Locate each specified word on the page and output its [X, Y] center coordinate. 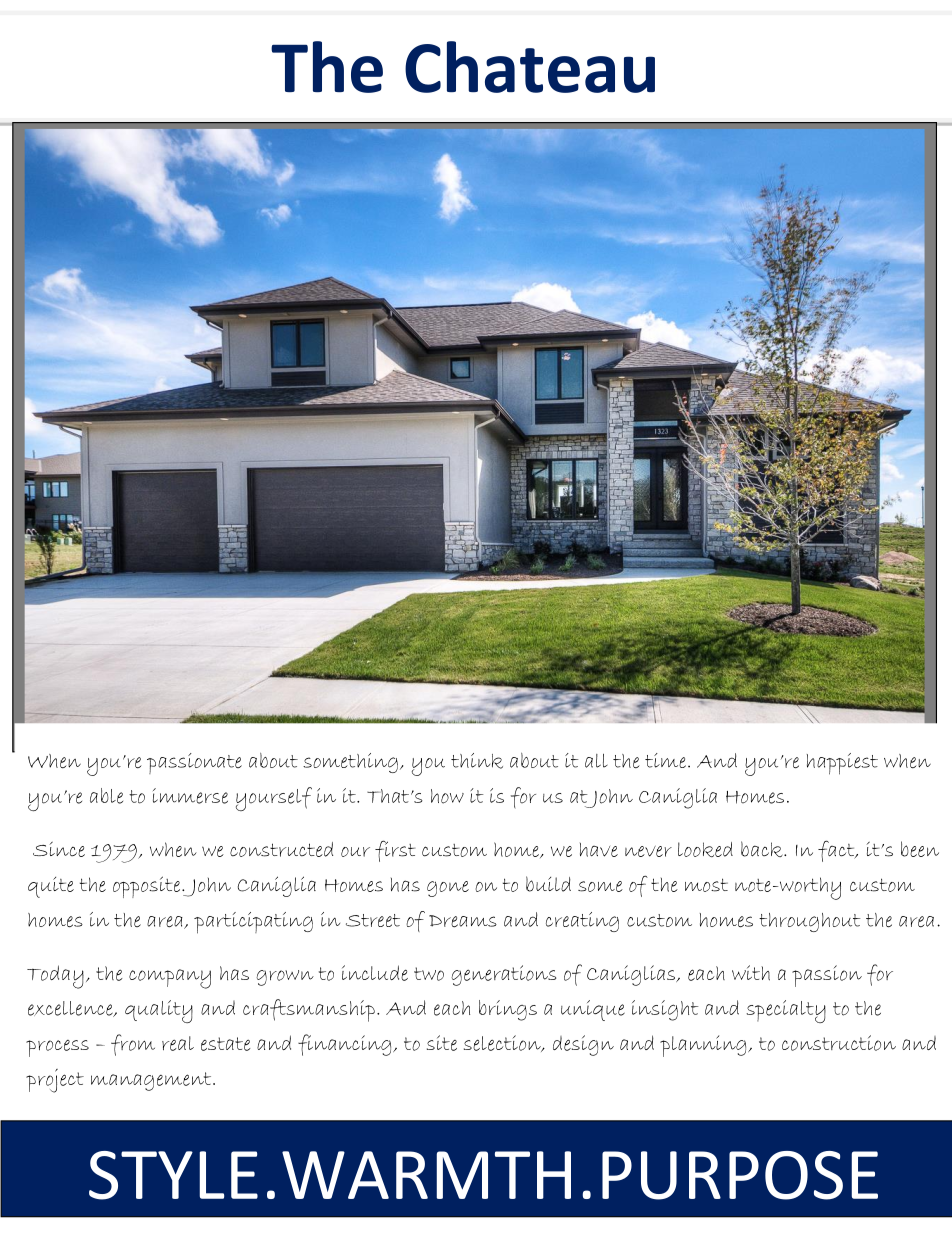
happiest [842, 764]
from [133, 1045]
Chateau [530, 67]
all [596, 761]
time [665, 760]
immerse [190, 796]
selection [503, 1043]
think [477, 761]
